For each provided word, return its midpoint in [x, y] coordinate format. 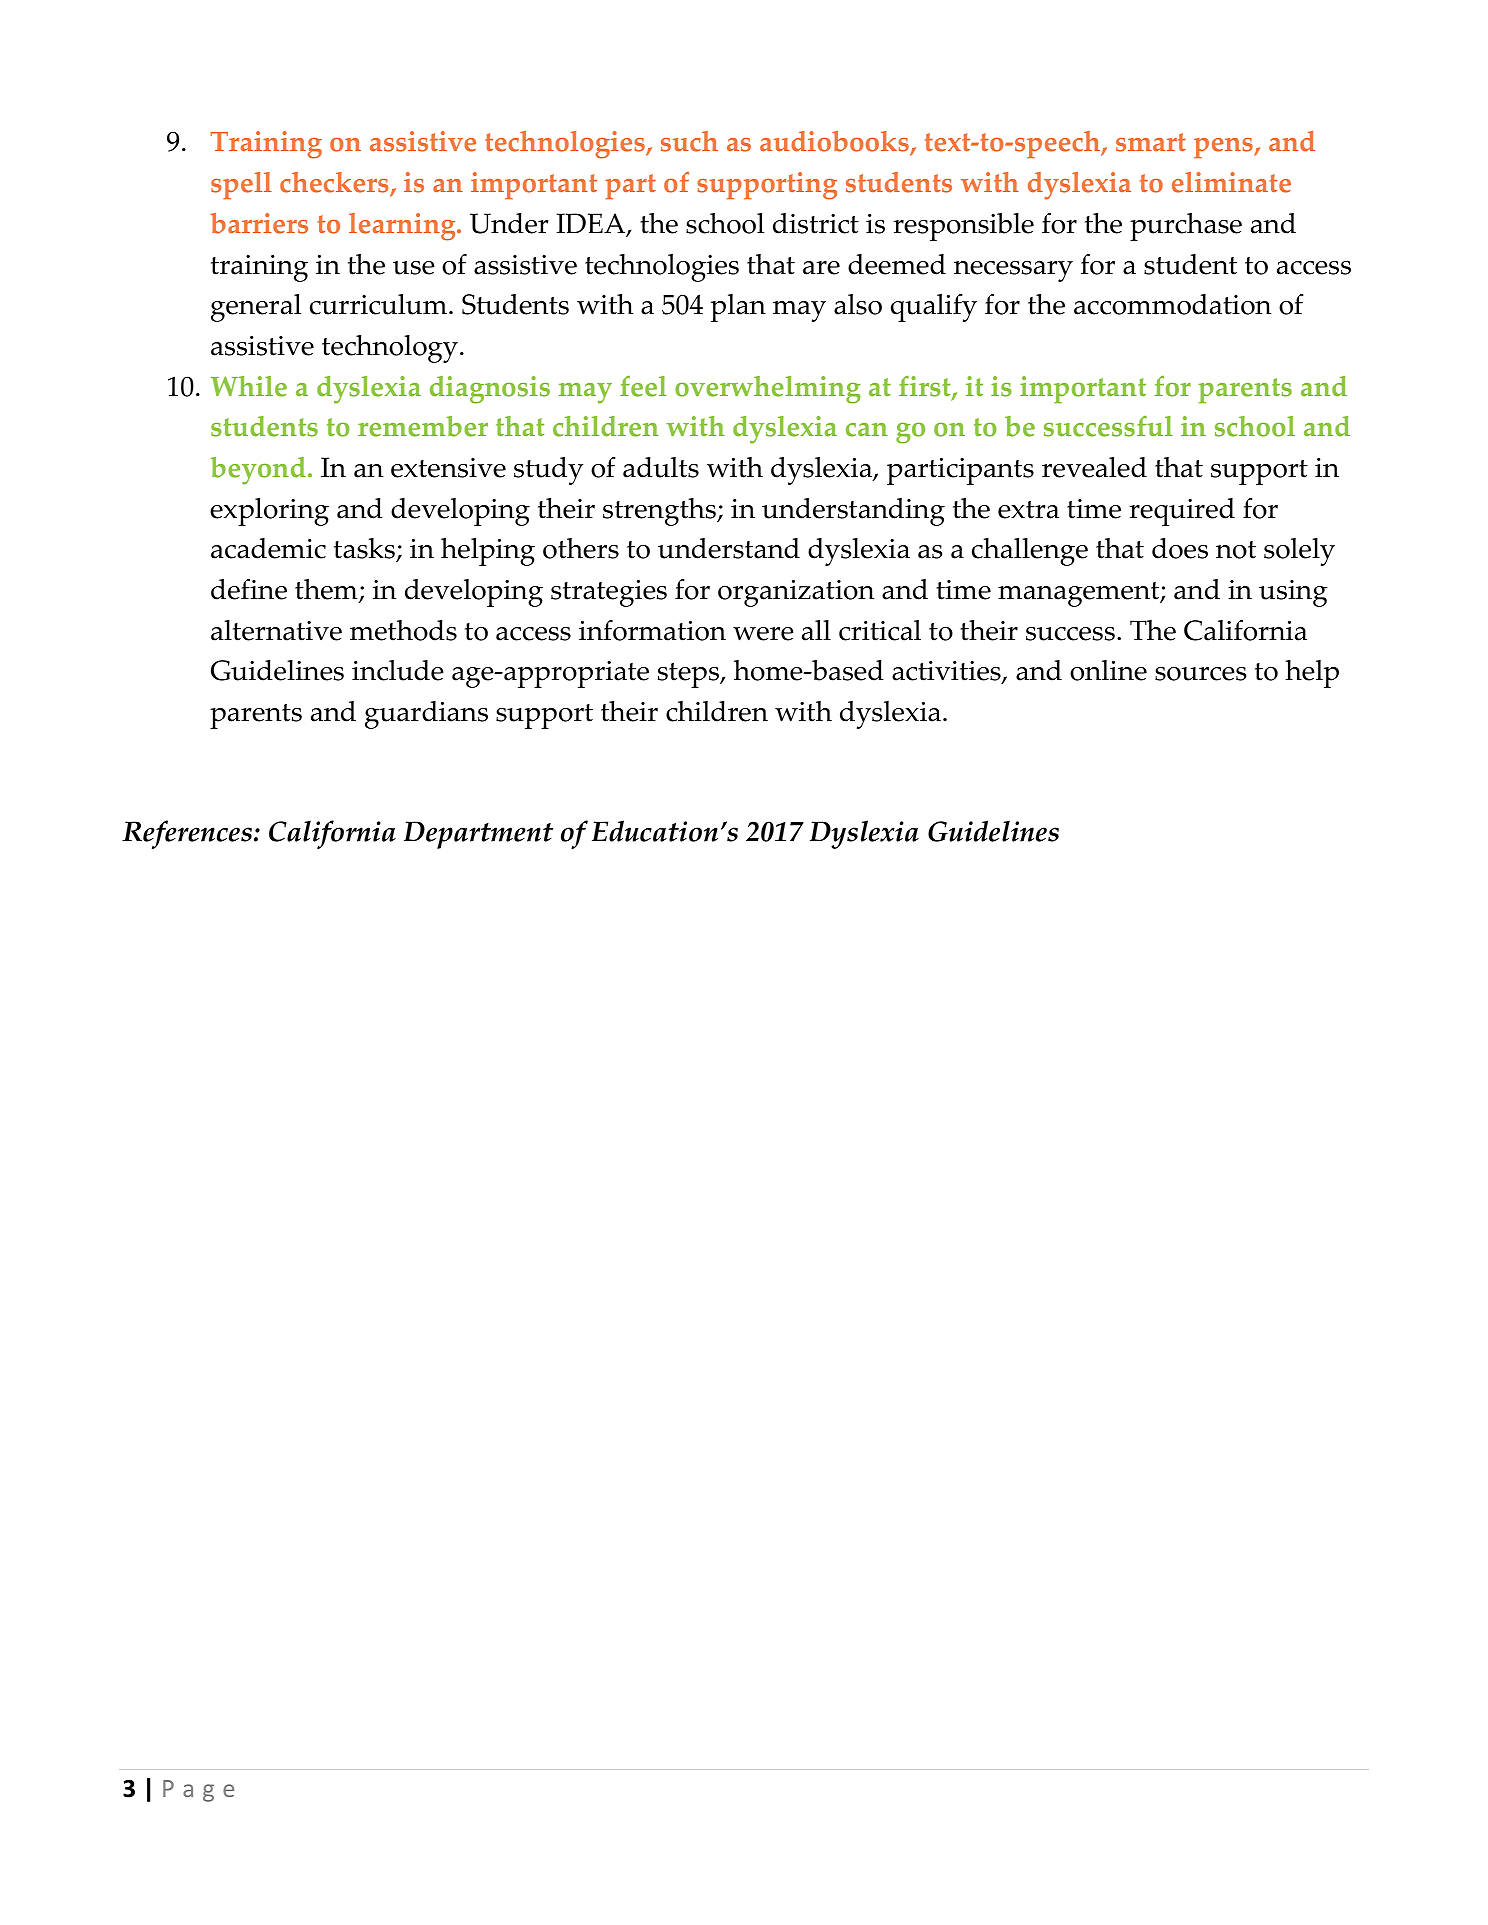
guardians [426, 715]
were [763, 634]
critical [880, 630]
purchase [1186, 227]
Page [198, 1791]
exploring [269, 512]
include [398, 670]
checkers [335, 184]
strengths [660, 512]
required [1182, 512]
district [816, 223]
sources [1200, 674]
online [1108, 670]
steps [690, 675]
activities [947, 672]
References [188, 834]
